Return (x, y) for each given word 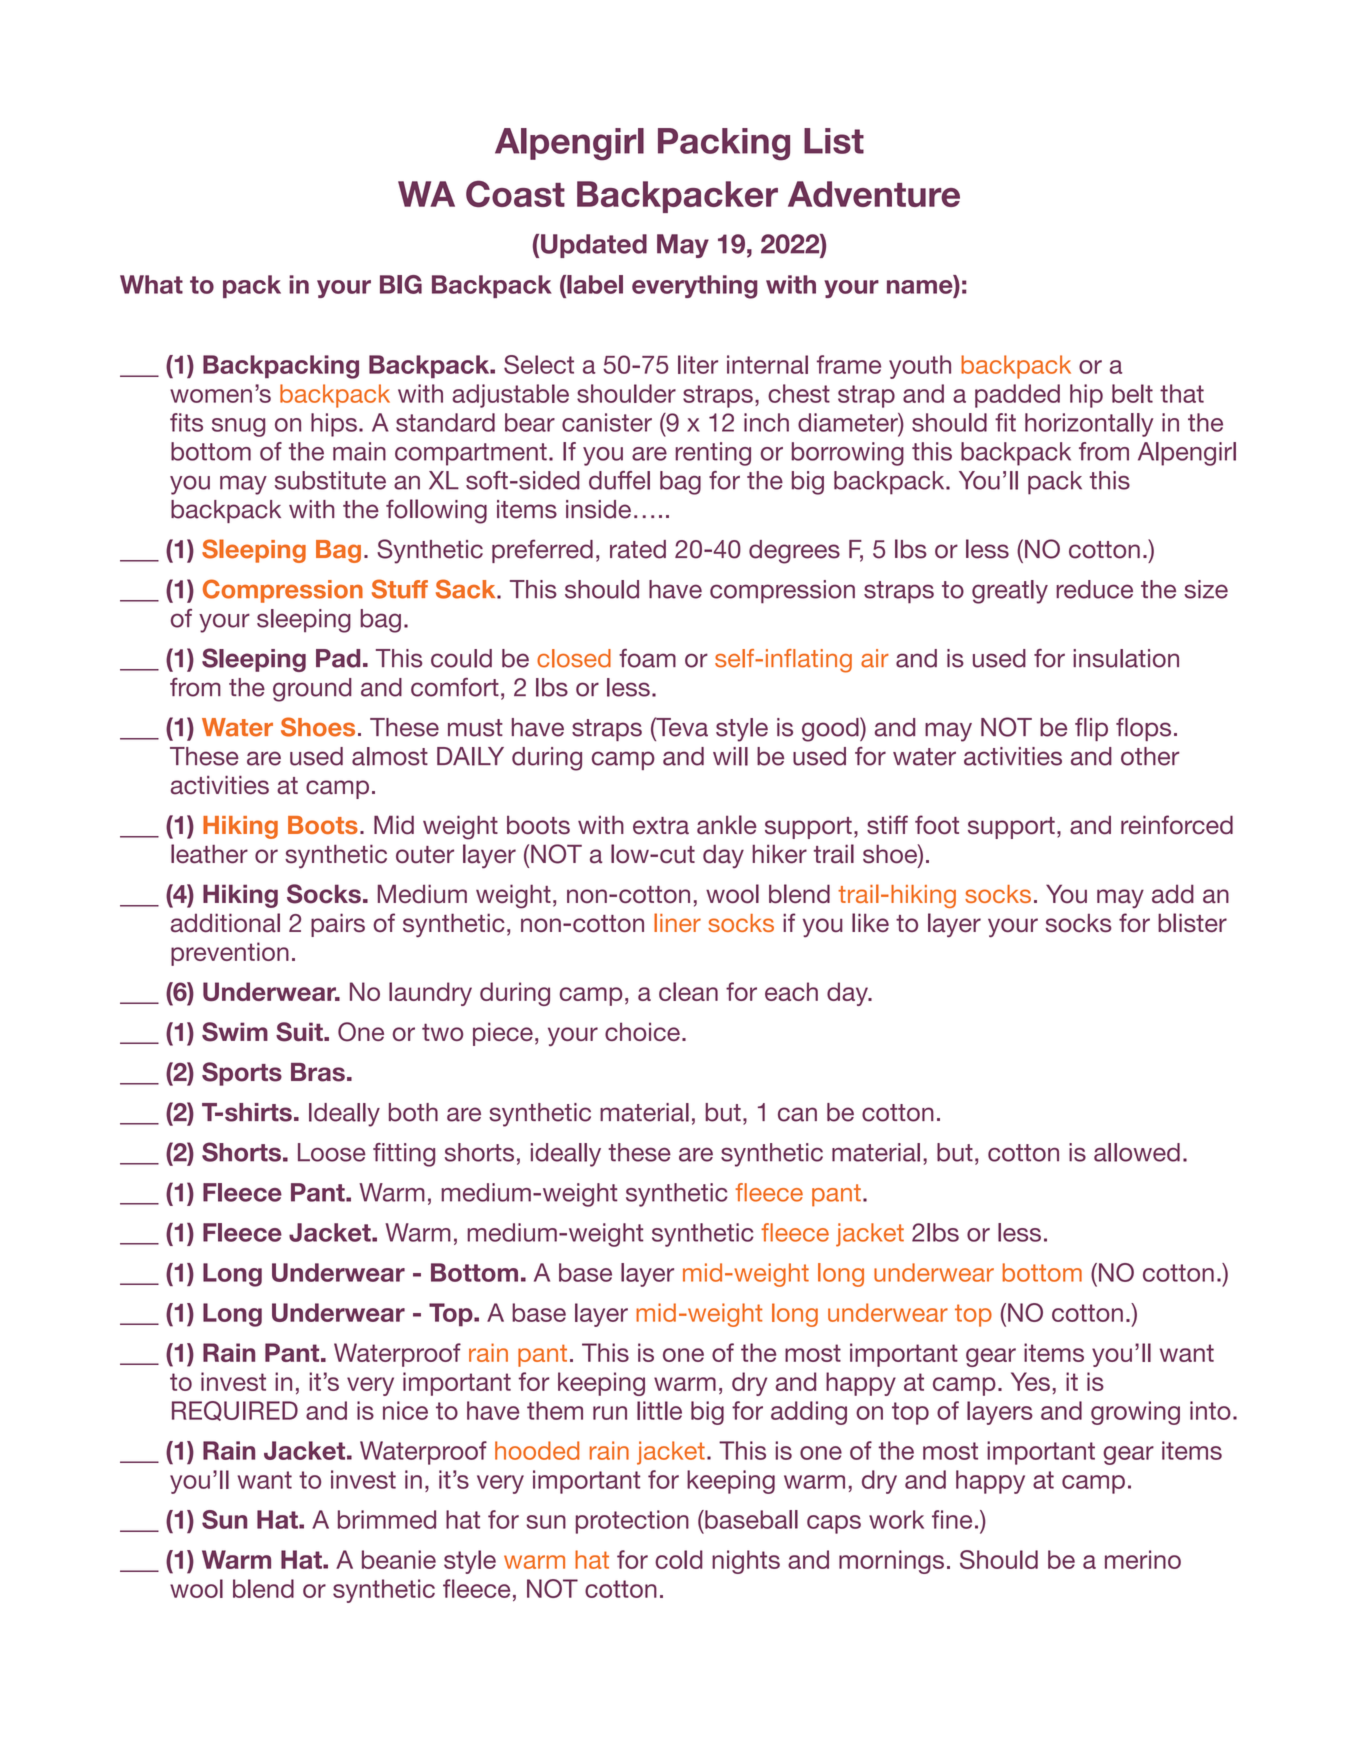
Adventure (874, 194)
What (151, 284)
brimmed (387, 1519)
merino (1143, 1559)
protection (632, 1522)
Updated (594, 246)
